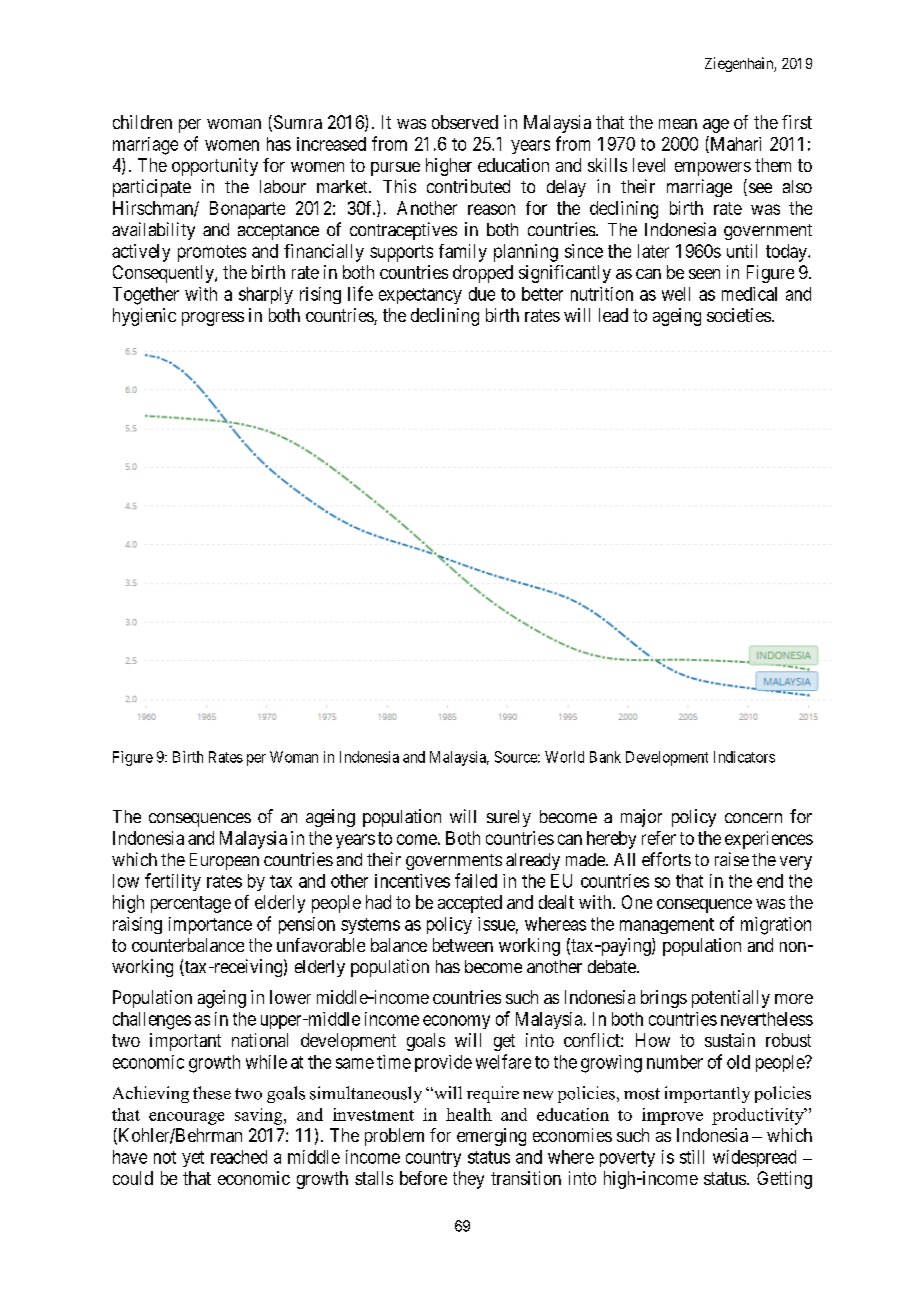  What do you see at coordinates (713, 169) in the page?
I see `empowers` at bounding box center [713, 169].
